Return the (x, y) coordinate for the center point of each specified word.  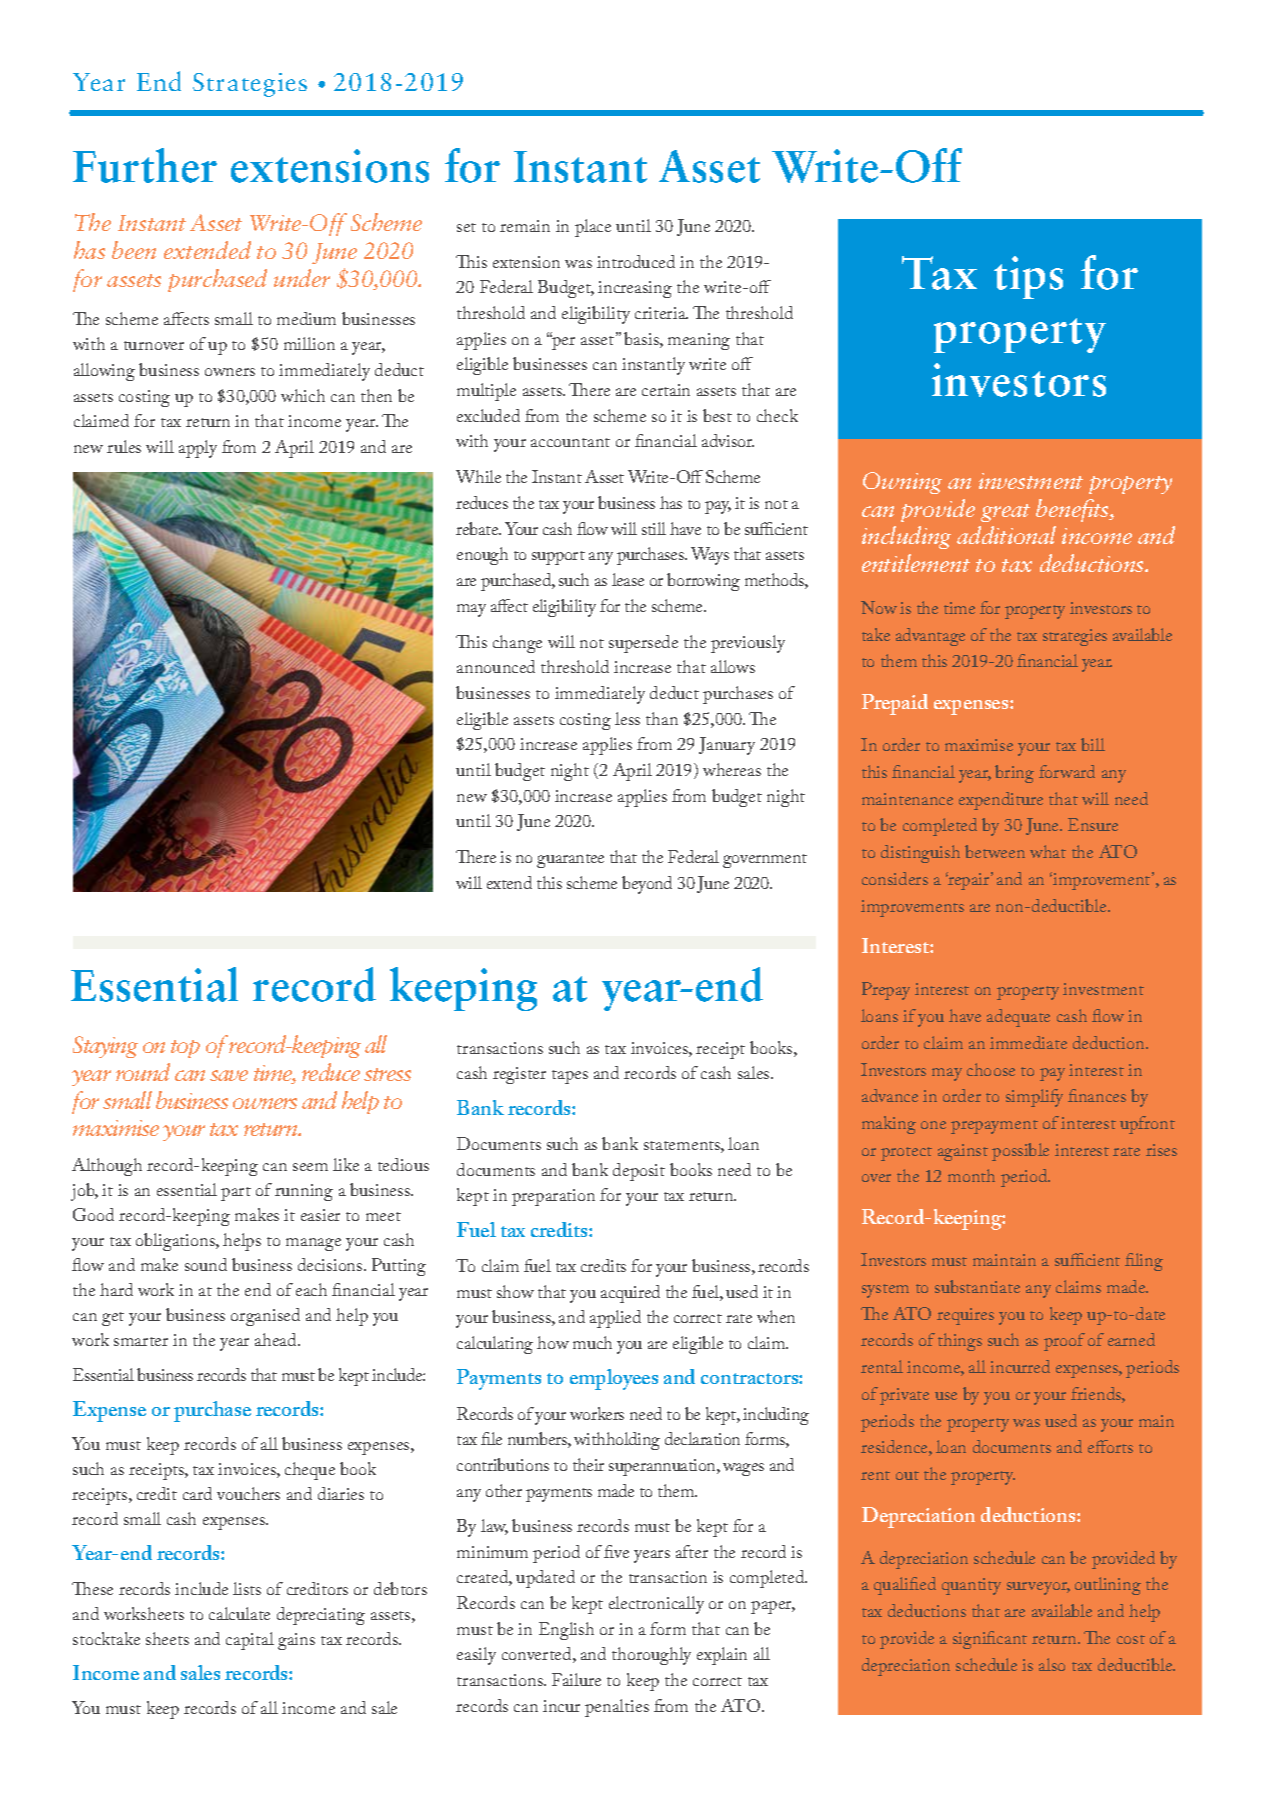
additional (1006, 535)
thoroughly (651, 1656)
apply (198, 449)
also (1052, 1664)
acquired (630, 1294)
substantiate (977, 1286)
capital (250, 1641)
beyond (647, 885)
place (593, 228)
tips (1028, 277)
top (185, 1049)
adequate (1018, 1018)
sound (206, 1264)
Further (145, 165)
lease (628, 579)
